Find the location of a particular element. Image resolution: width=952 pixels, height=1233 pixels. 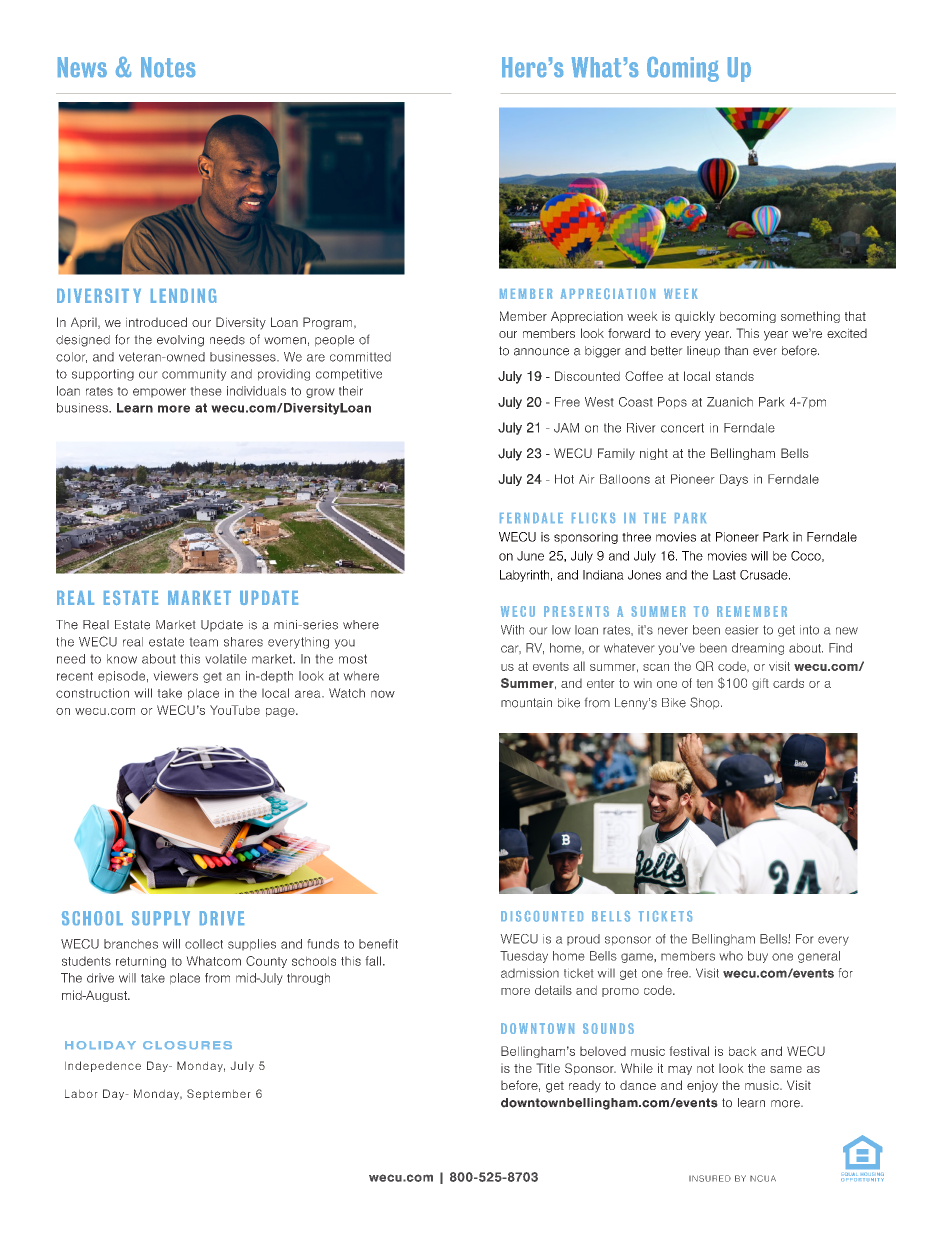

CLOSURES is located at coordinates (187, 1045).
